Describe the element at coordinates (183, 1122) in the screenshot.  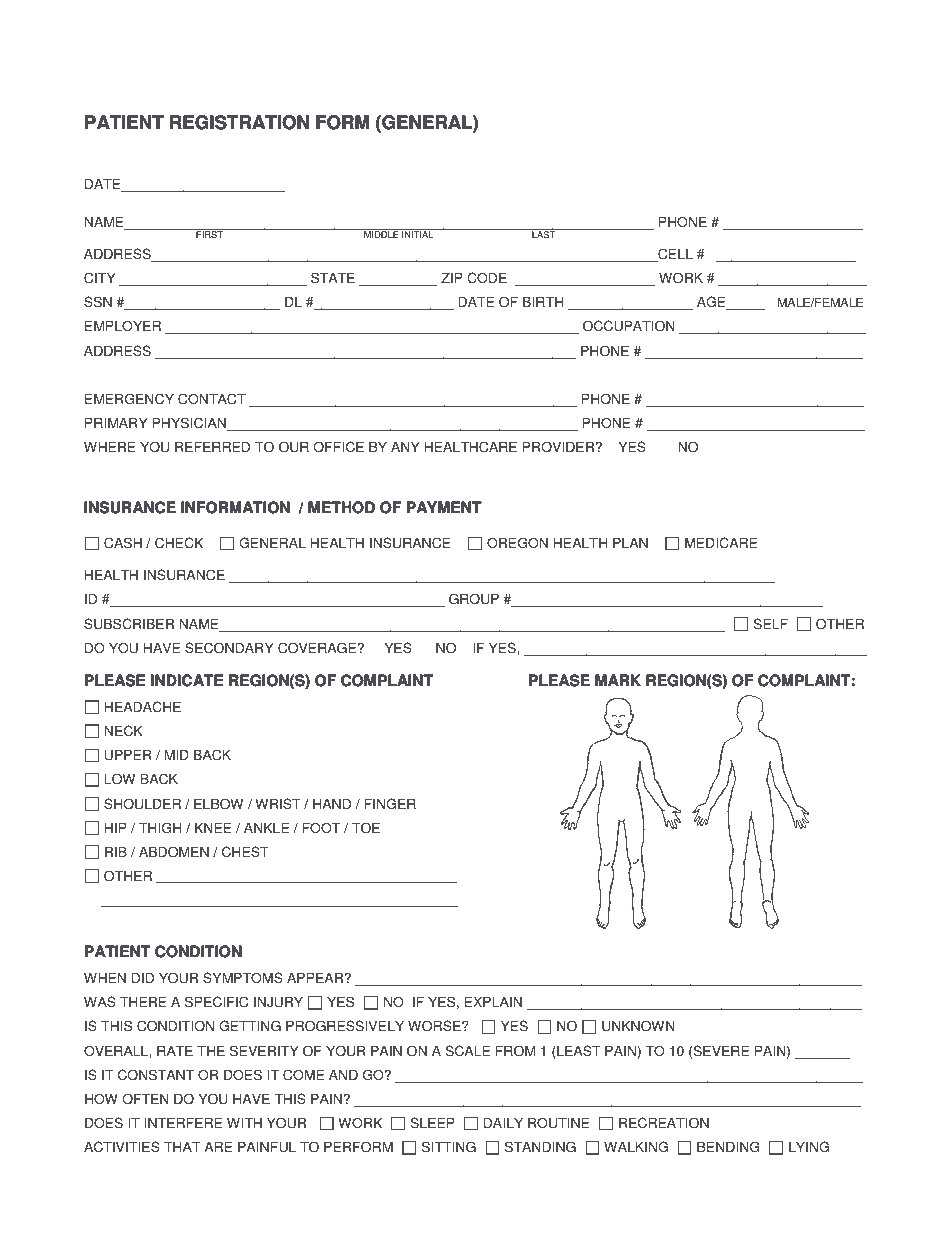
I see `INTERFERE` at that location.
